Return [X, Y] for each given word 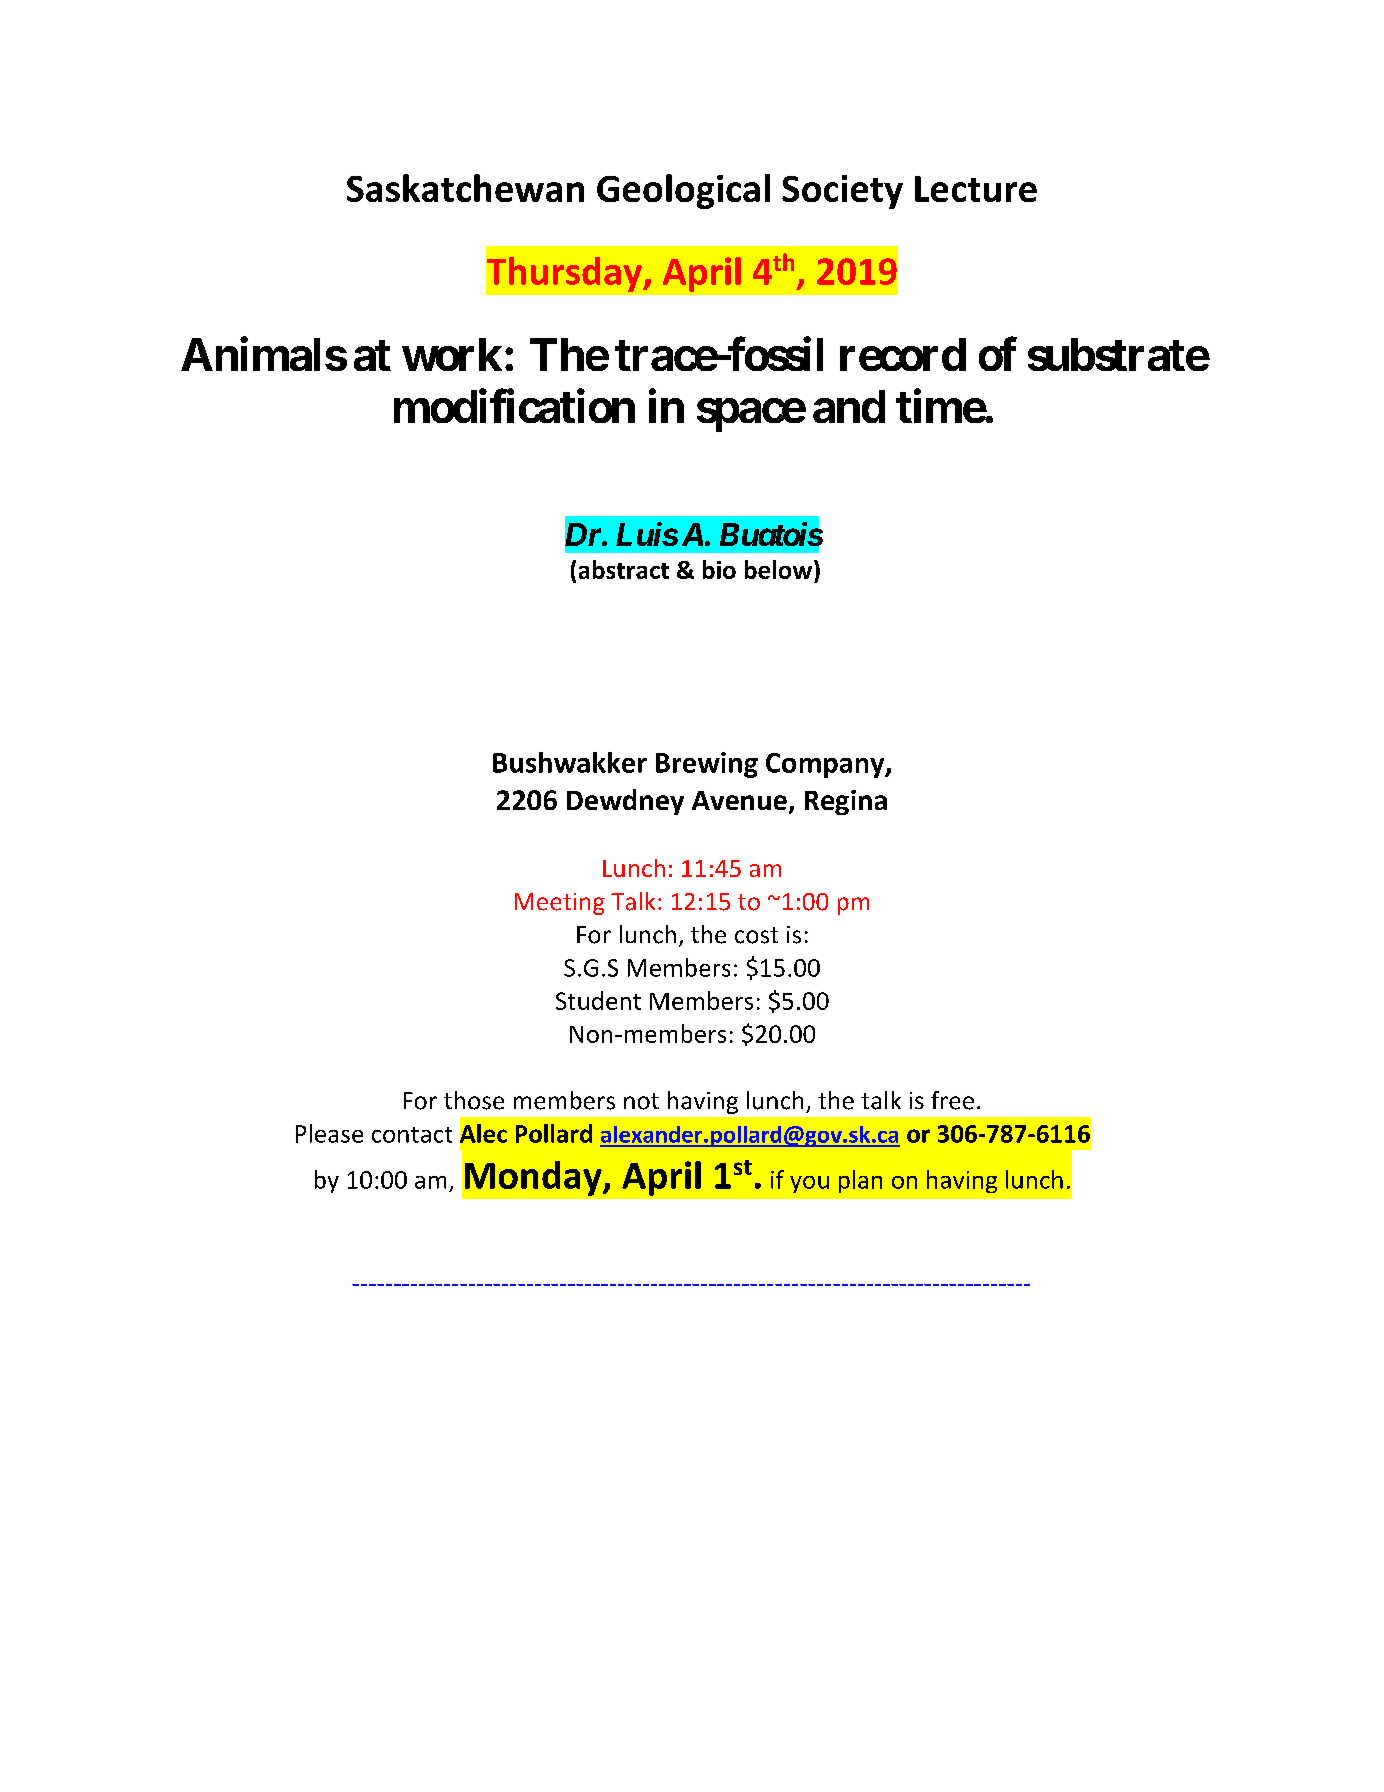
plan [860, 1181]
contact [412, 1135]
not [641, 1101]
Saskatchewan [465, 188]
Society [842, 192]
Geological [683, 191]
